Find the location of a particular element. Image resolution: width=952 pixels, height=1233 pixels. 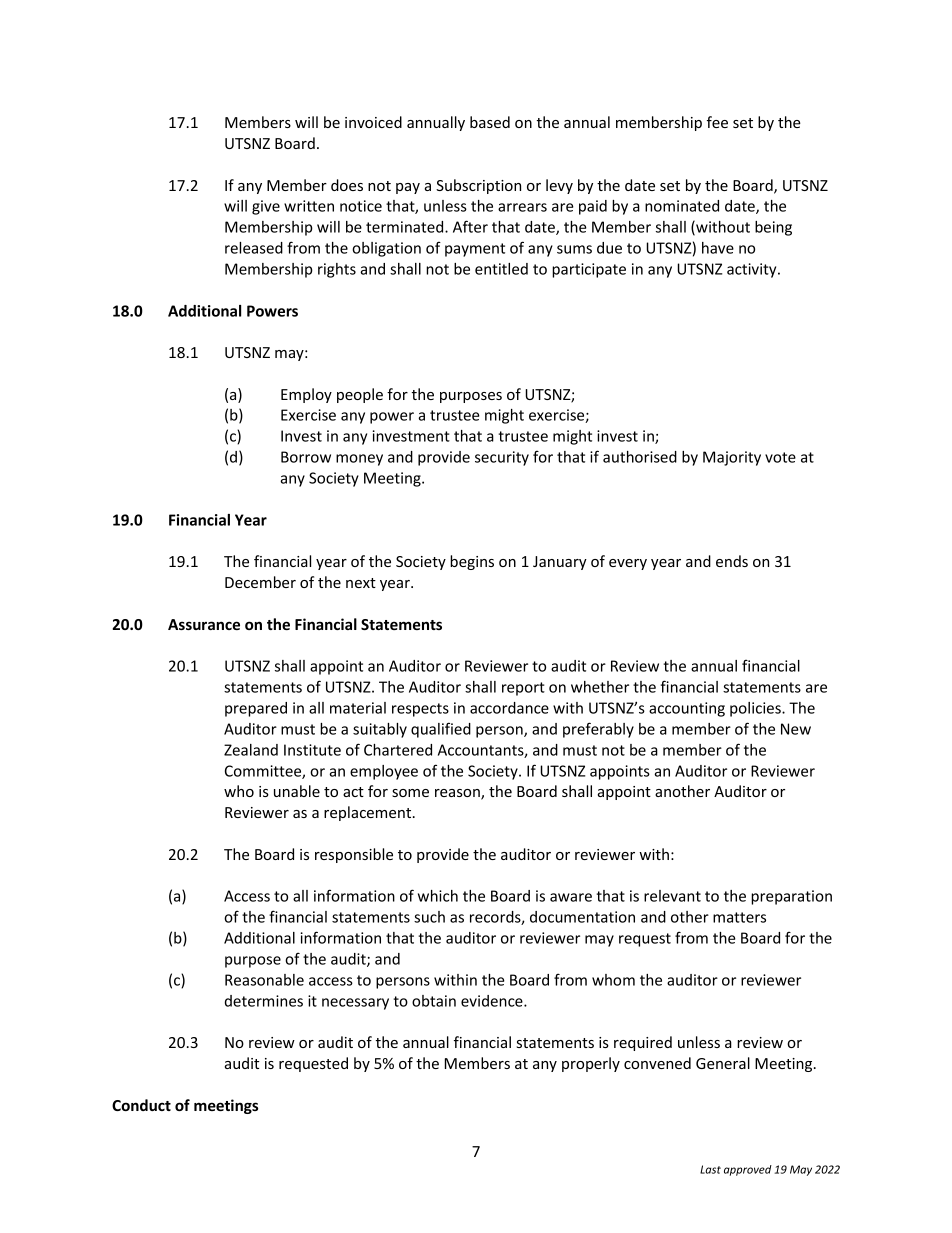

Majority is located at coordinates (732, 458).
